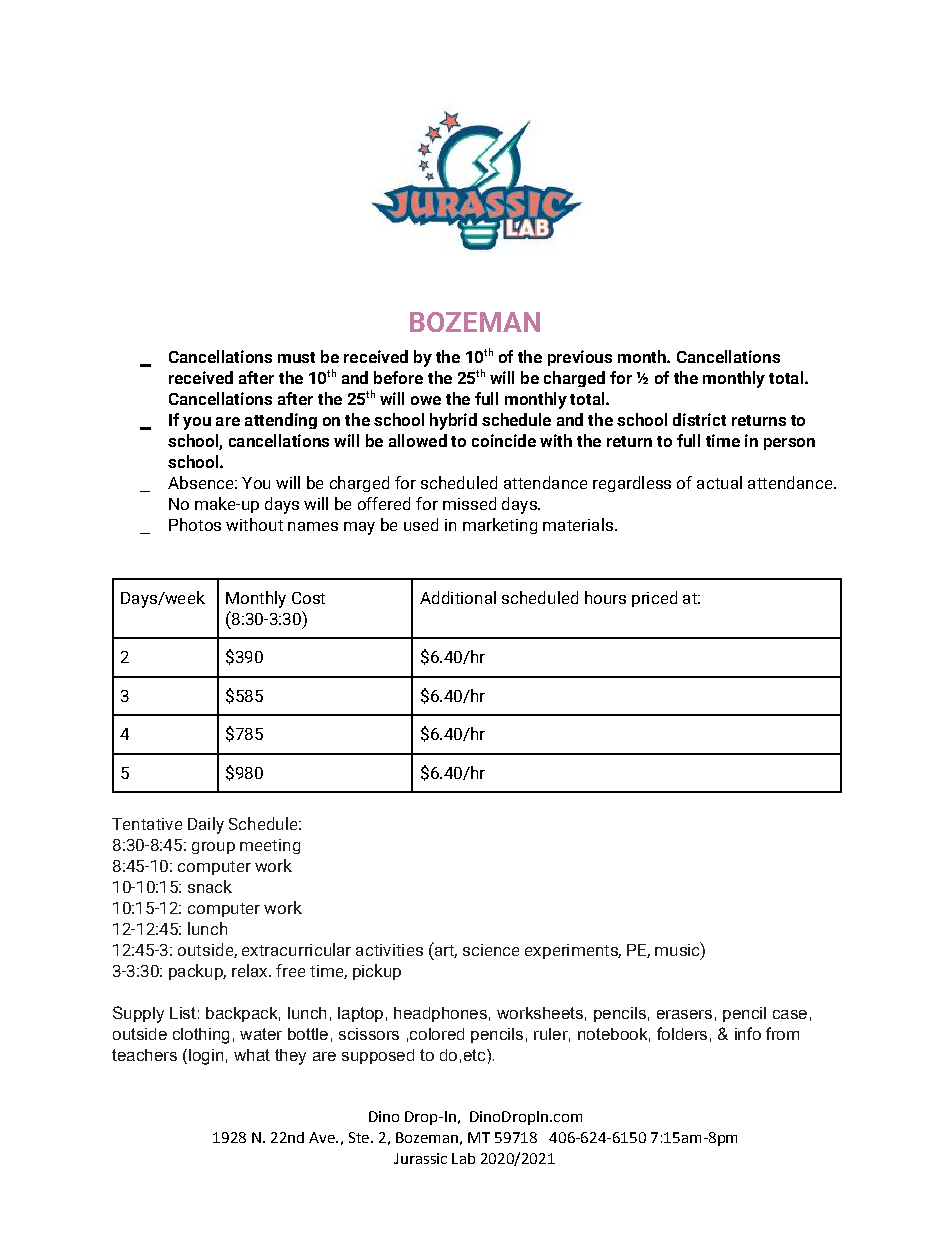 The image size is (952, 1233). What do you see at coordinates (463, 1158) in the screenshot?
I see `Lab` at bounding box center [463, 1158].
